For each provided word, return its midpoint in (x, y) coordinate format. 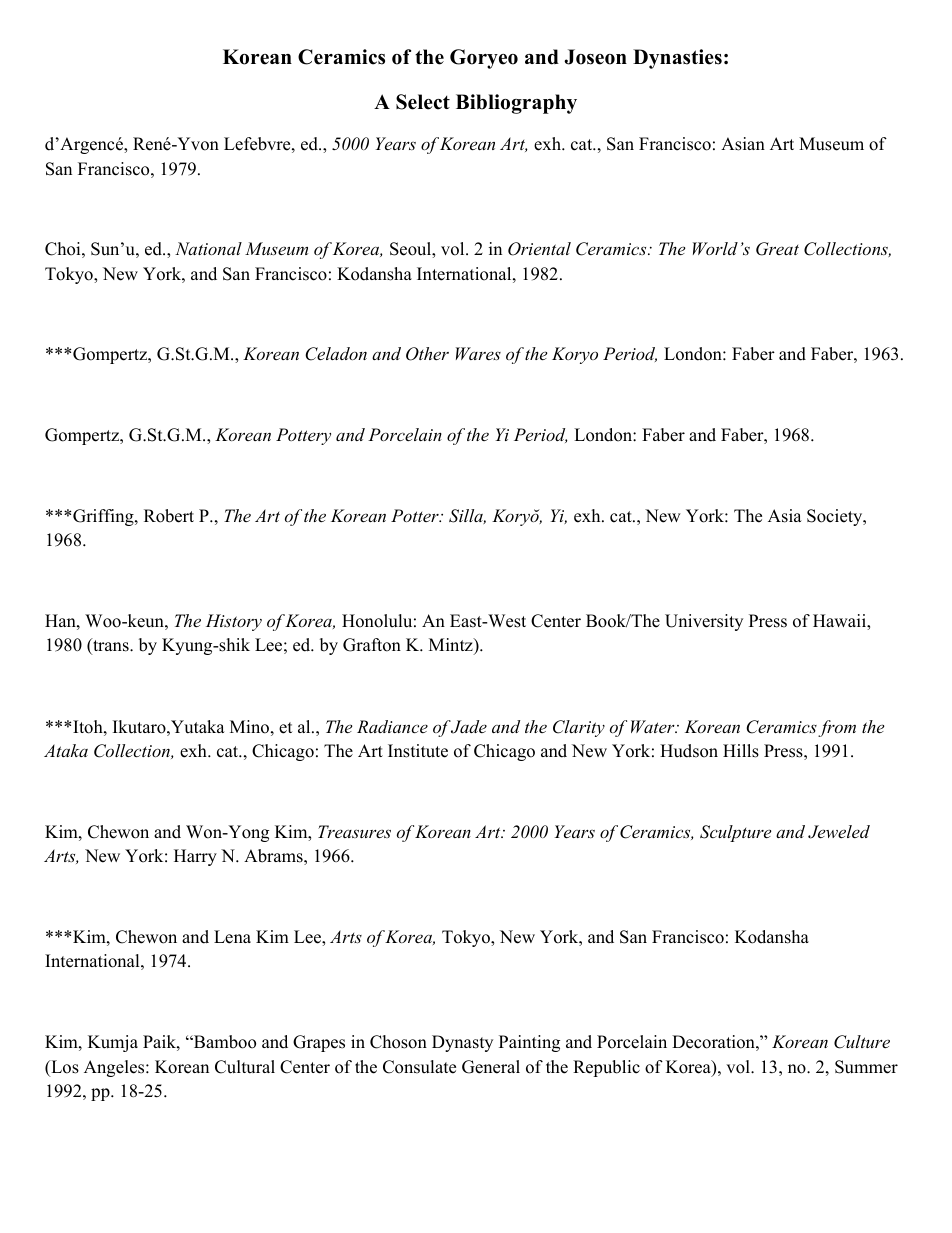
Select (423, 102)
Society (836, 517)
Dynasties (677, 59)
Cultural (245, 1067)
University (704, 622)
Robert (169, 516)
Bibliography (516, 104)
